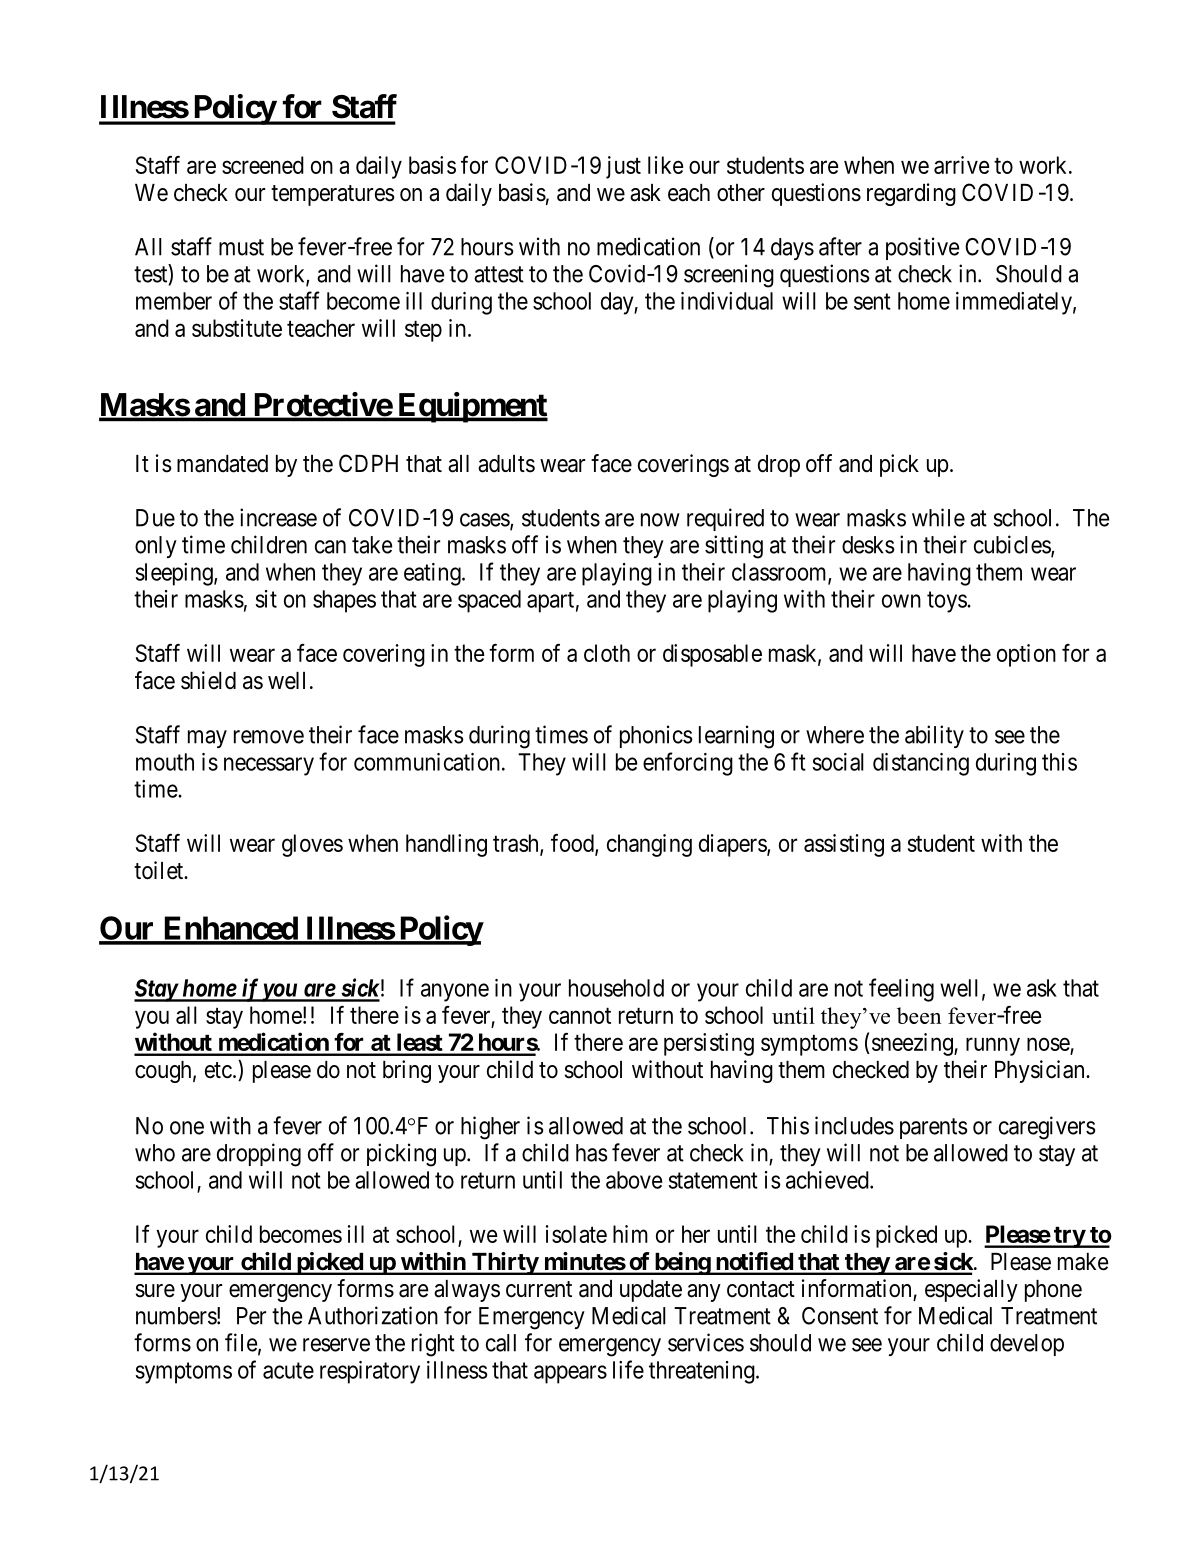  What do you see at coordinates (278, 517) in the page?
I see `increase` at bounding box center [278, 517].
